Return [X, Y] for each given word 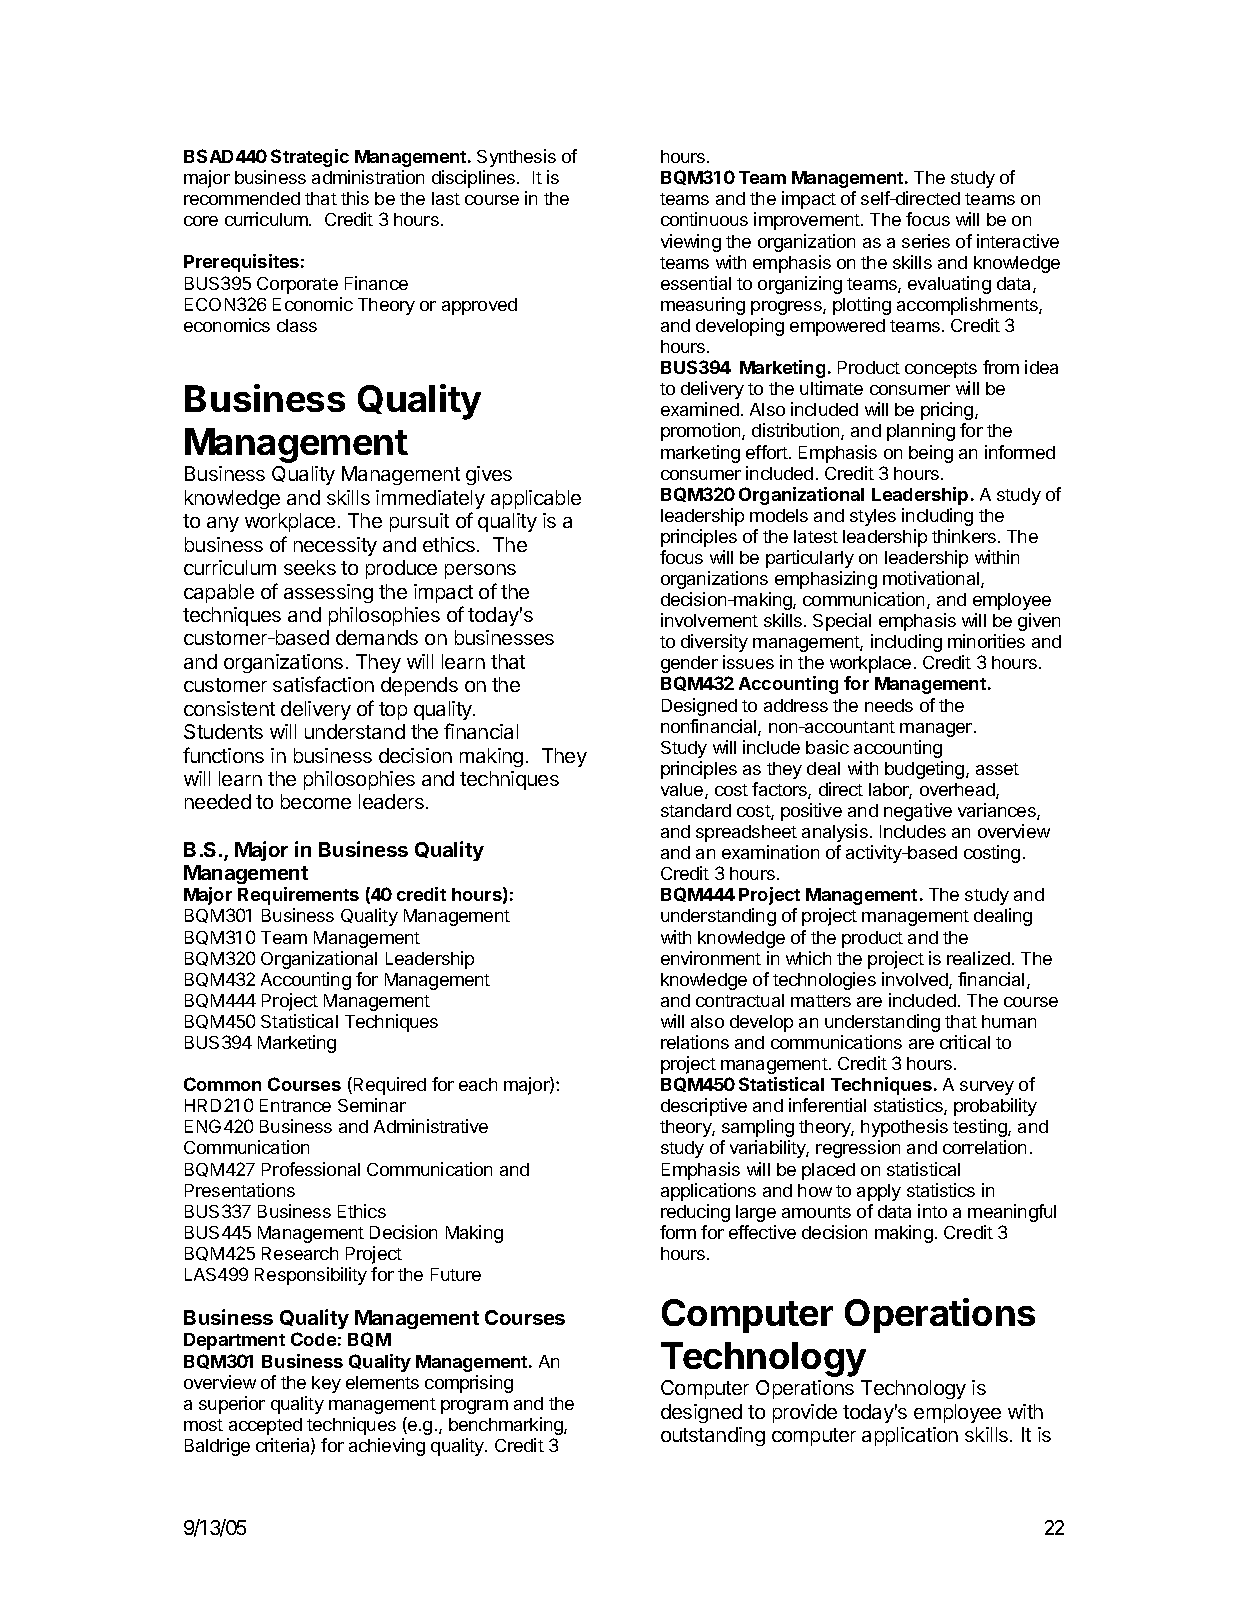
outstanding [713, 1436]
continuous [704, 219]
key [326, 1384]
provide [805, 1413]
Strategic [310, 158]
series [926, 241]
